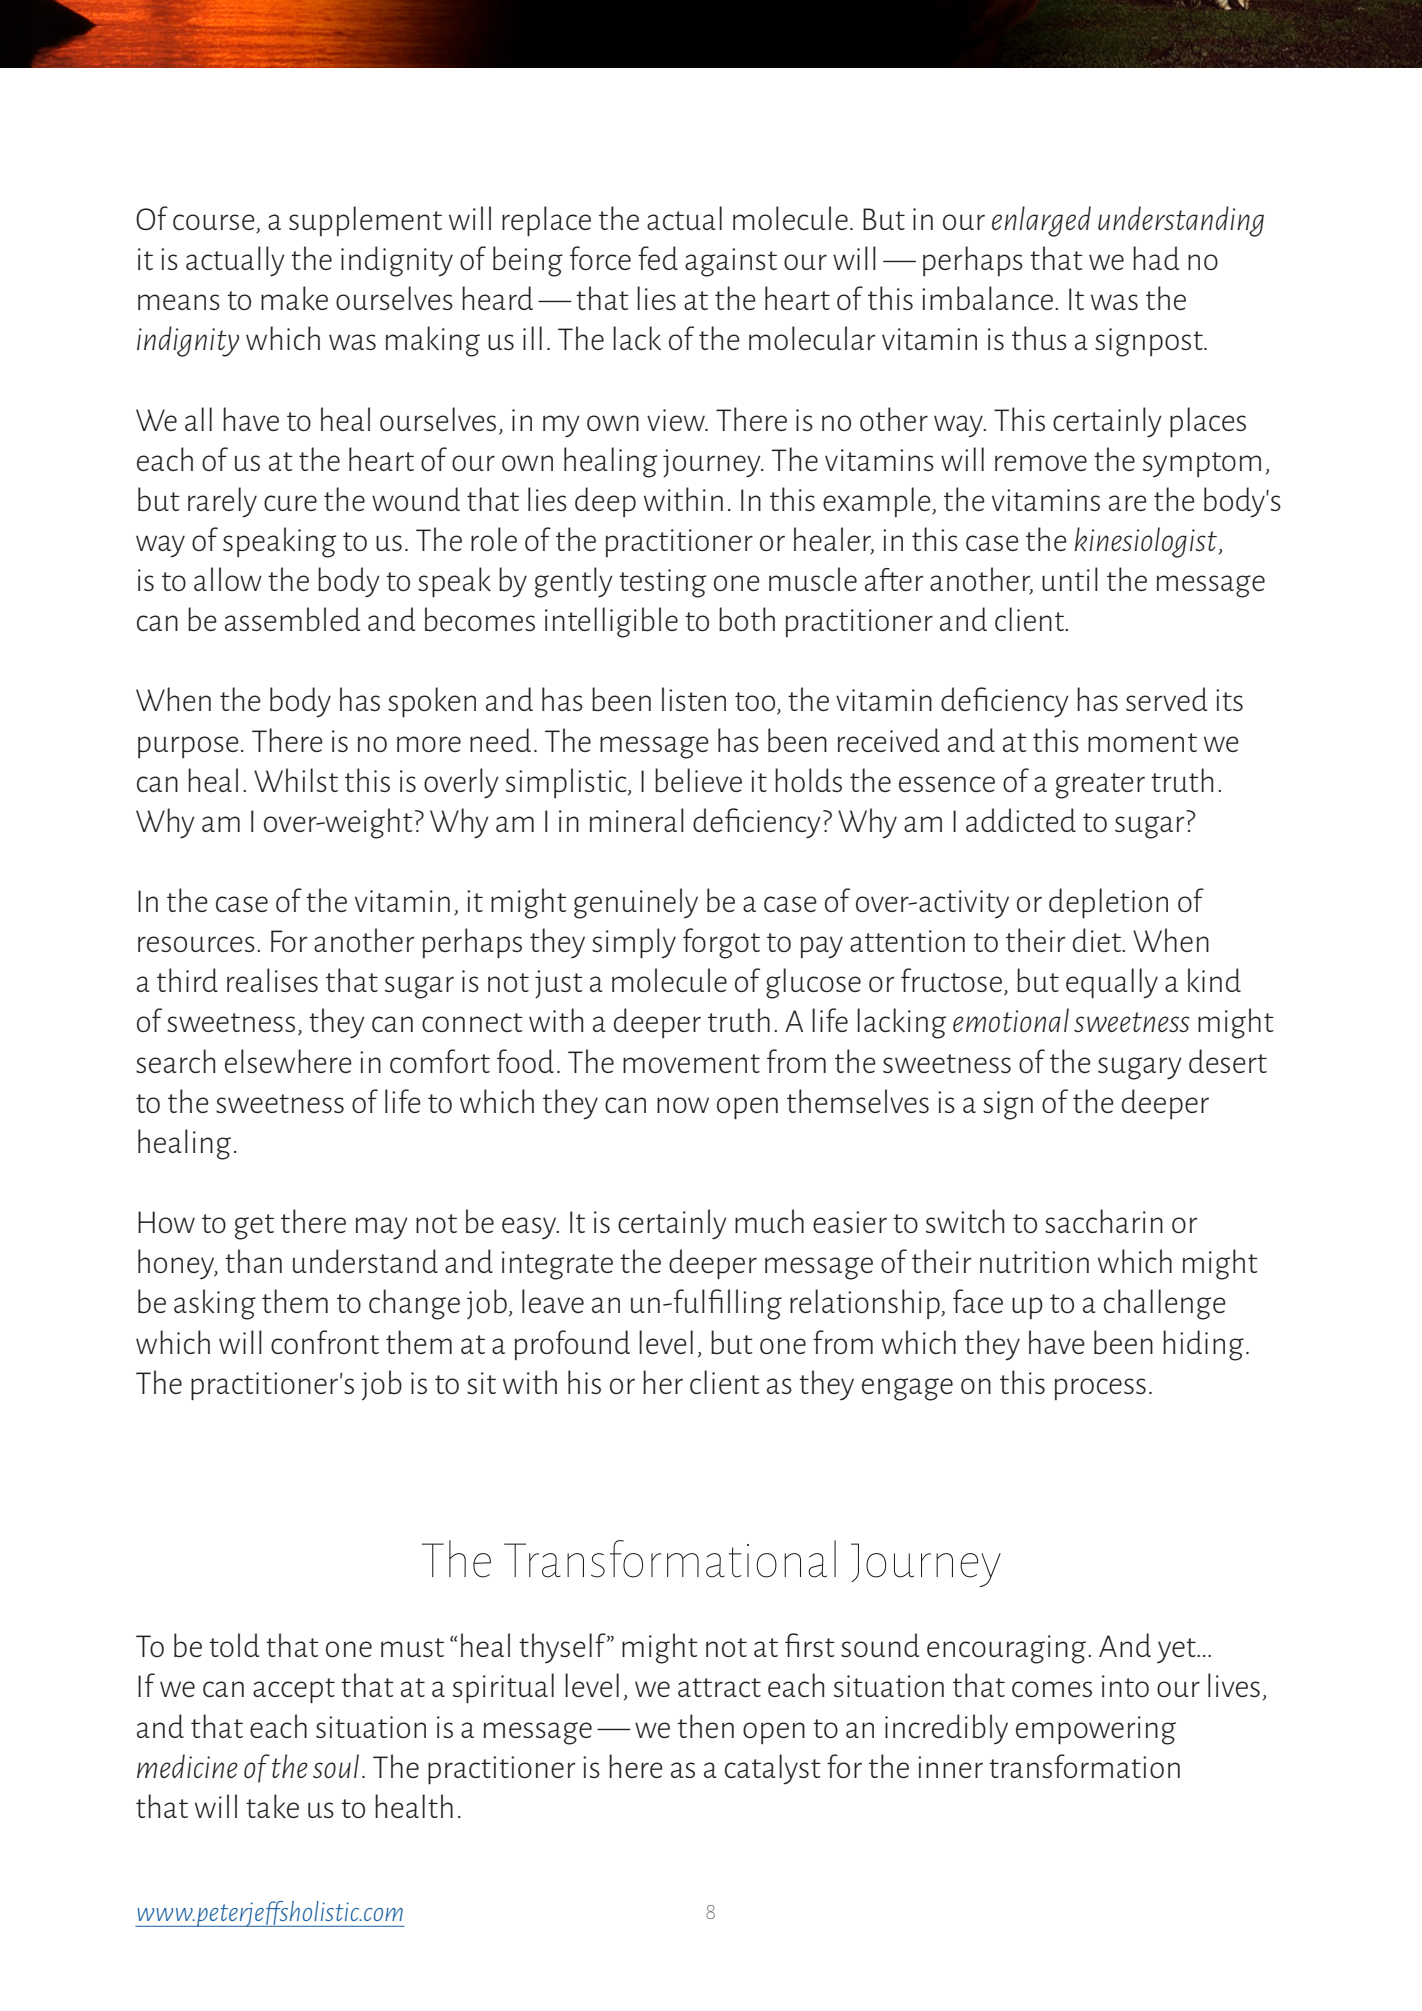 The height and width of the document is (2011, 1422). Describe the element at coordinates (1156, 258) in the document. I see `had` at that location.
